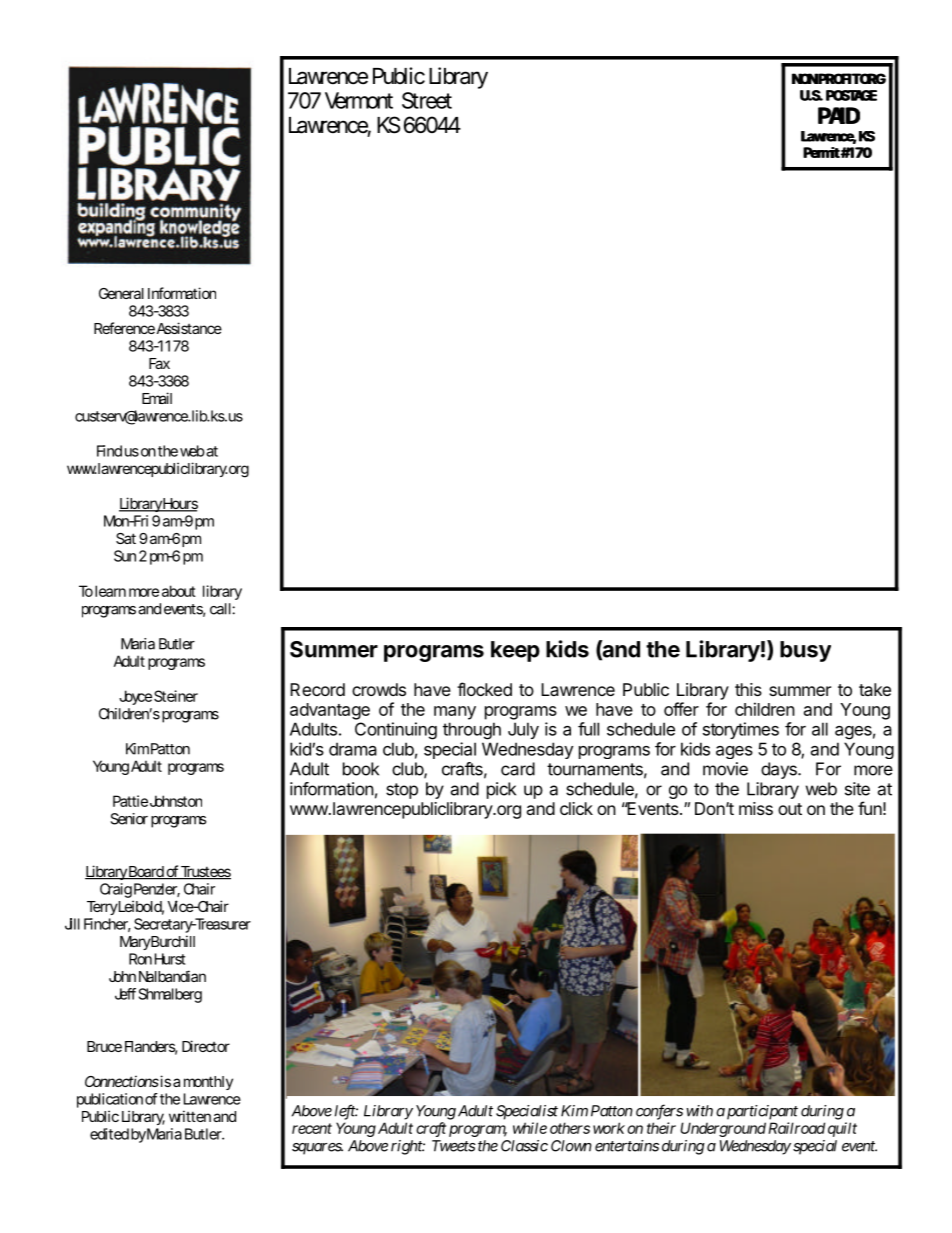 Image resolution: width=952 pixels, height=1233 pixels. I want to click on keep, so click(515, 651).
